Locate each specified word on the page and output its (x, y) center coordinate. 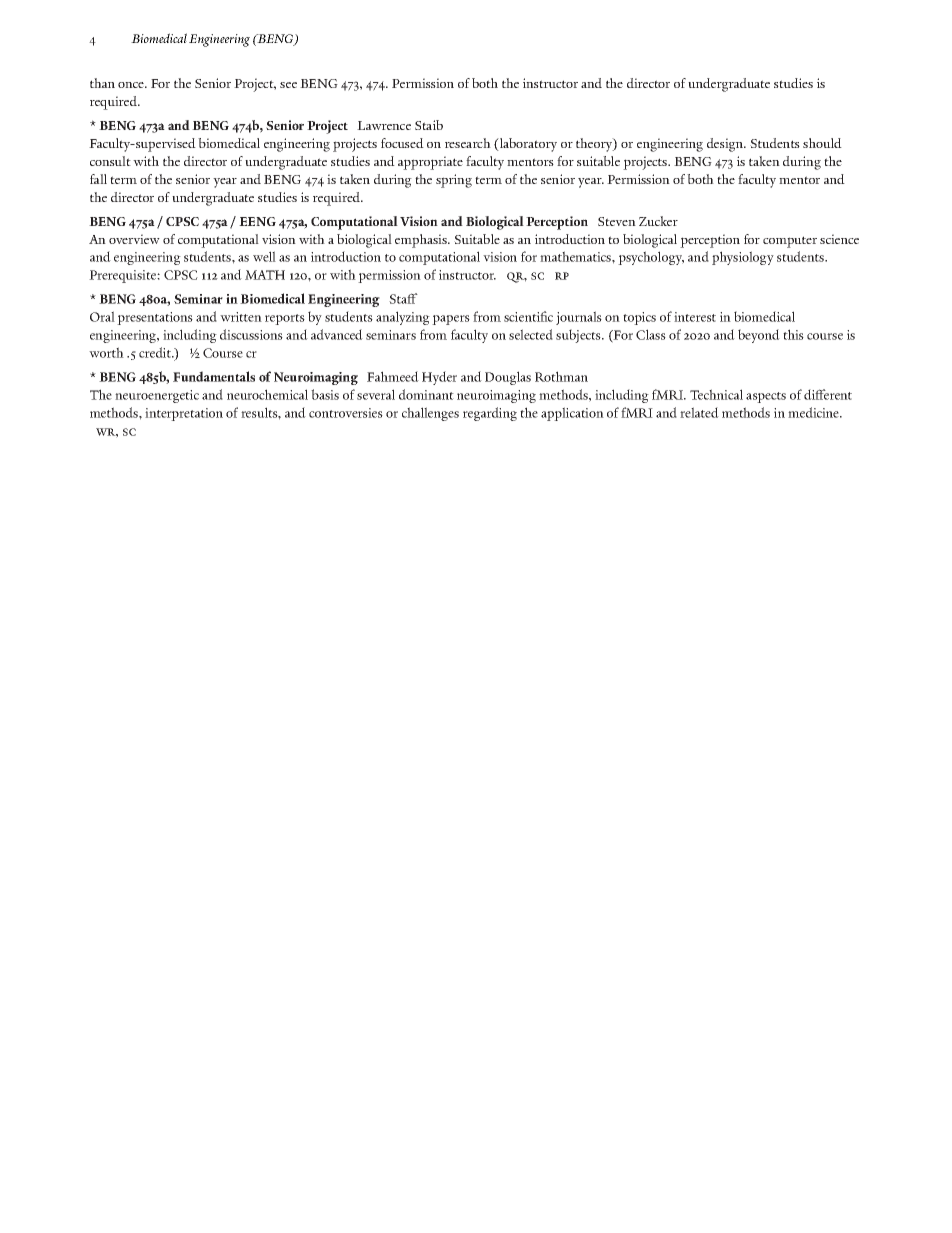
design (726, 145)
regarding (490, 414)
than (102, 83)
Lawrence (384, 125)
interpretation (184, 414)
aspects (766, 397)
